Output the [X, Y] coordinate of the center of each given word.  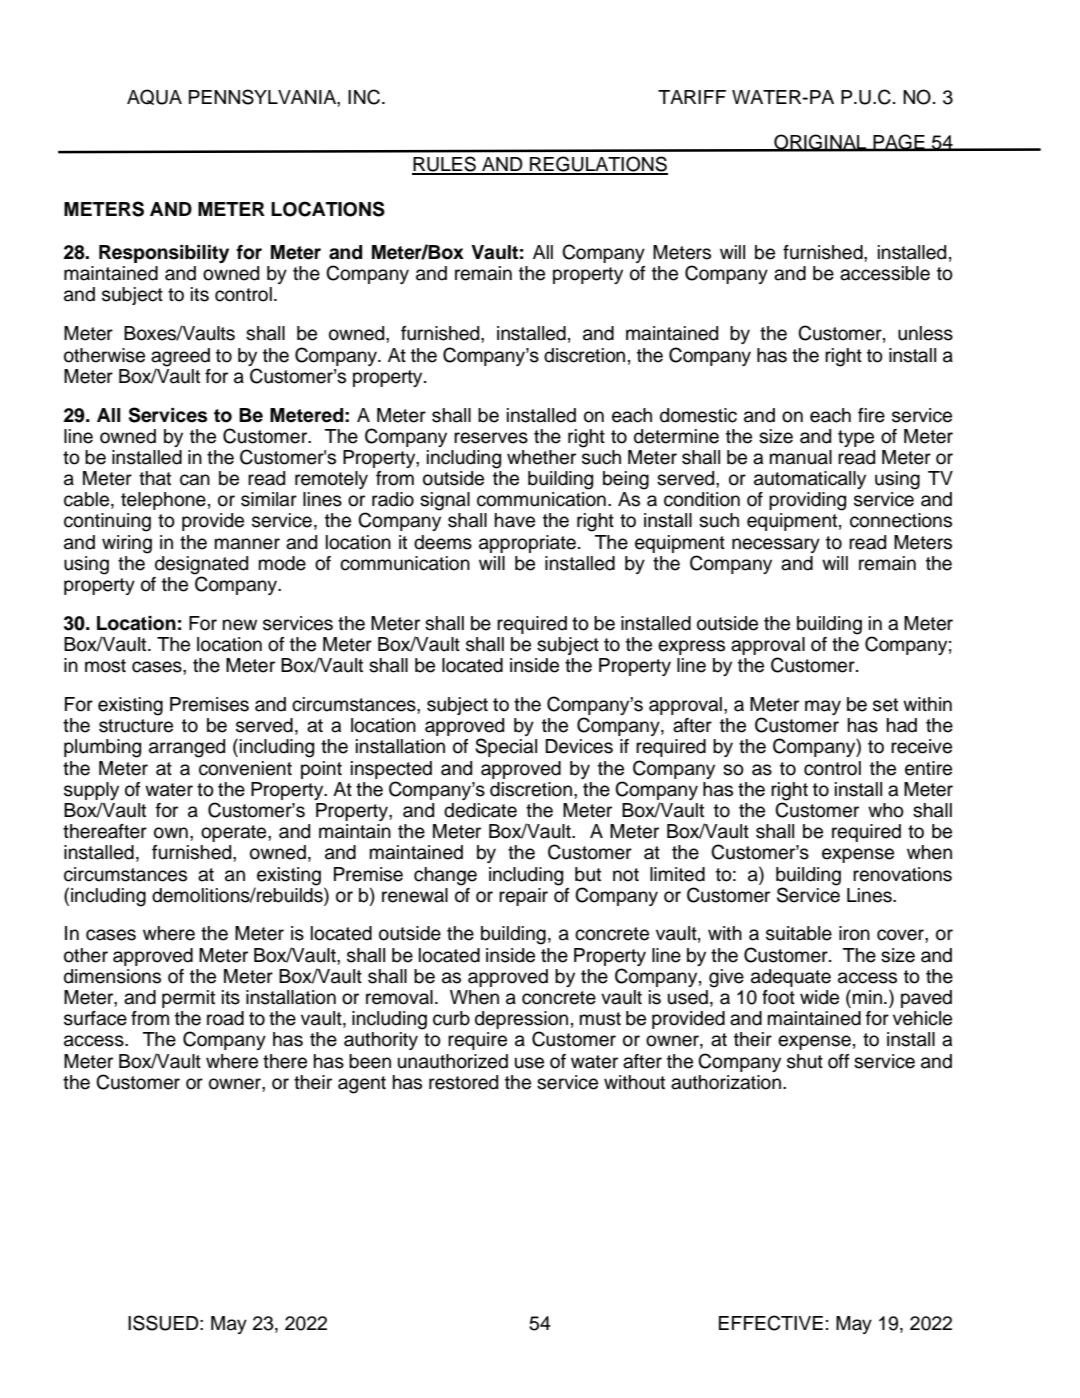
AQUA [154, 97]
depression [521, 1021]
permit [188, 999]
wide [819, 997]
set [885, 705]
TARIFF [692, 97]
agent [362, 1085]
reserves [491, 438]
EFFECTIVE [771, 1323]
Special [506, 747]
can [195, 480]
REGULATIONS [598, 165]
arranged [187, 748]
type [856, 438]
